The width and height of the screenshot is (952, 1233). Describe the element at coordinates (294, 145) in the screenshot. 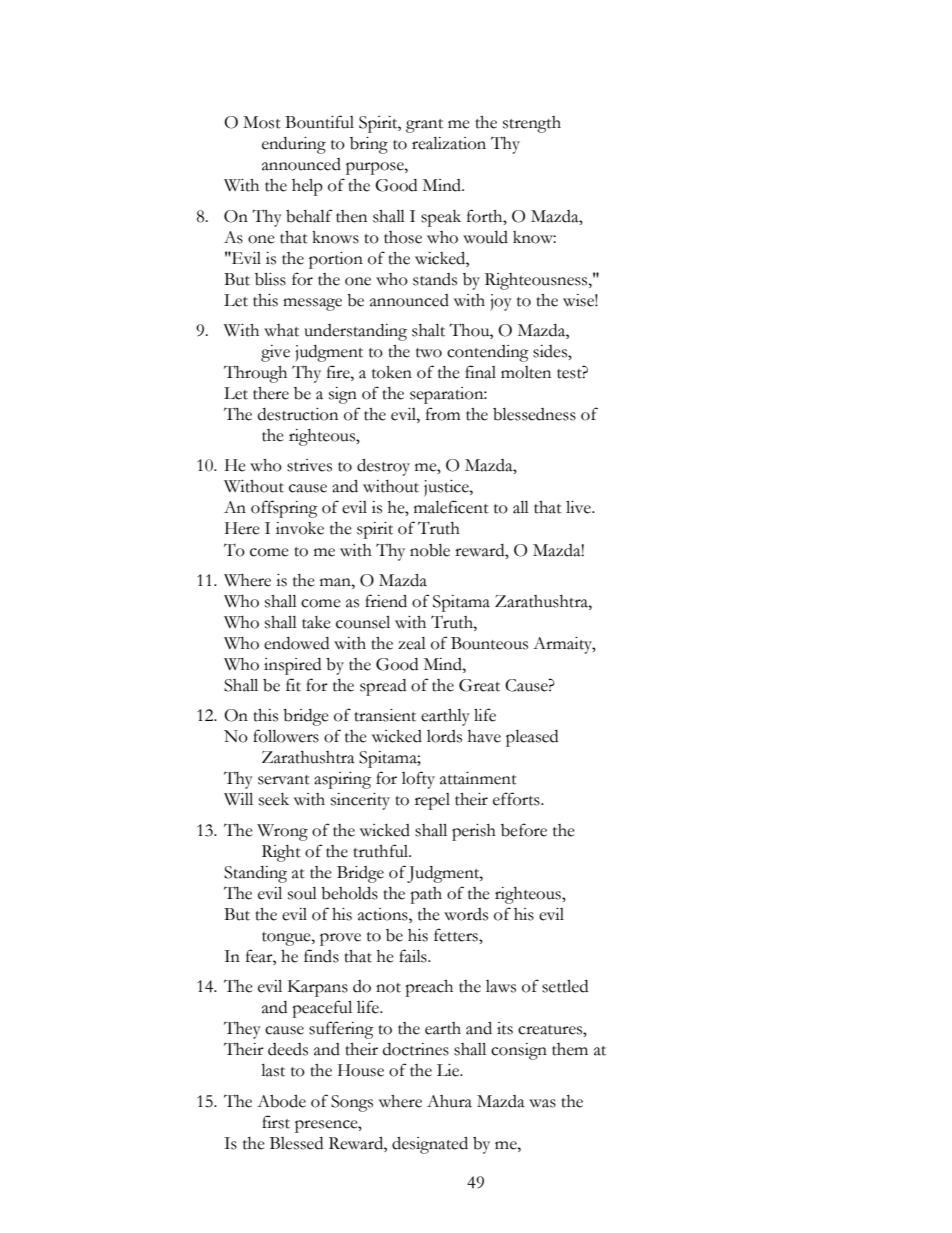

I see `enduring` at that location.
